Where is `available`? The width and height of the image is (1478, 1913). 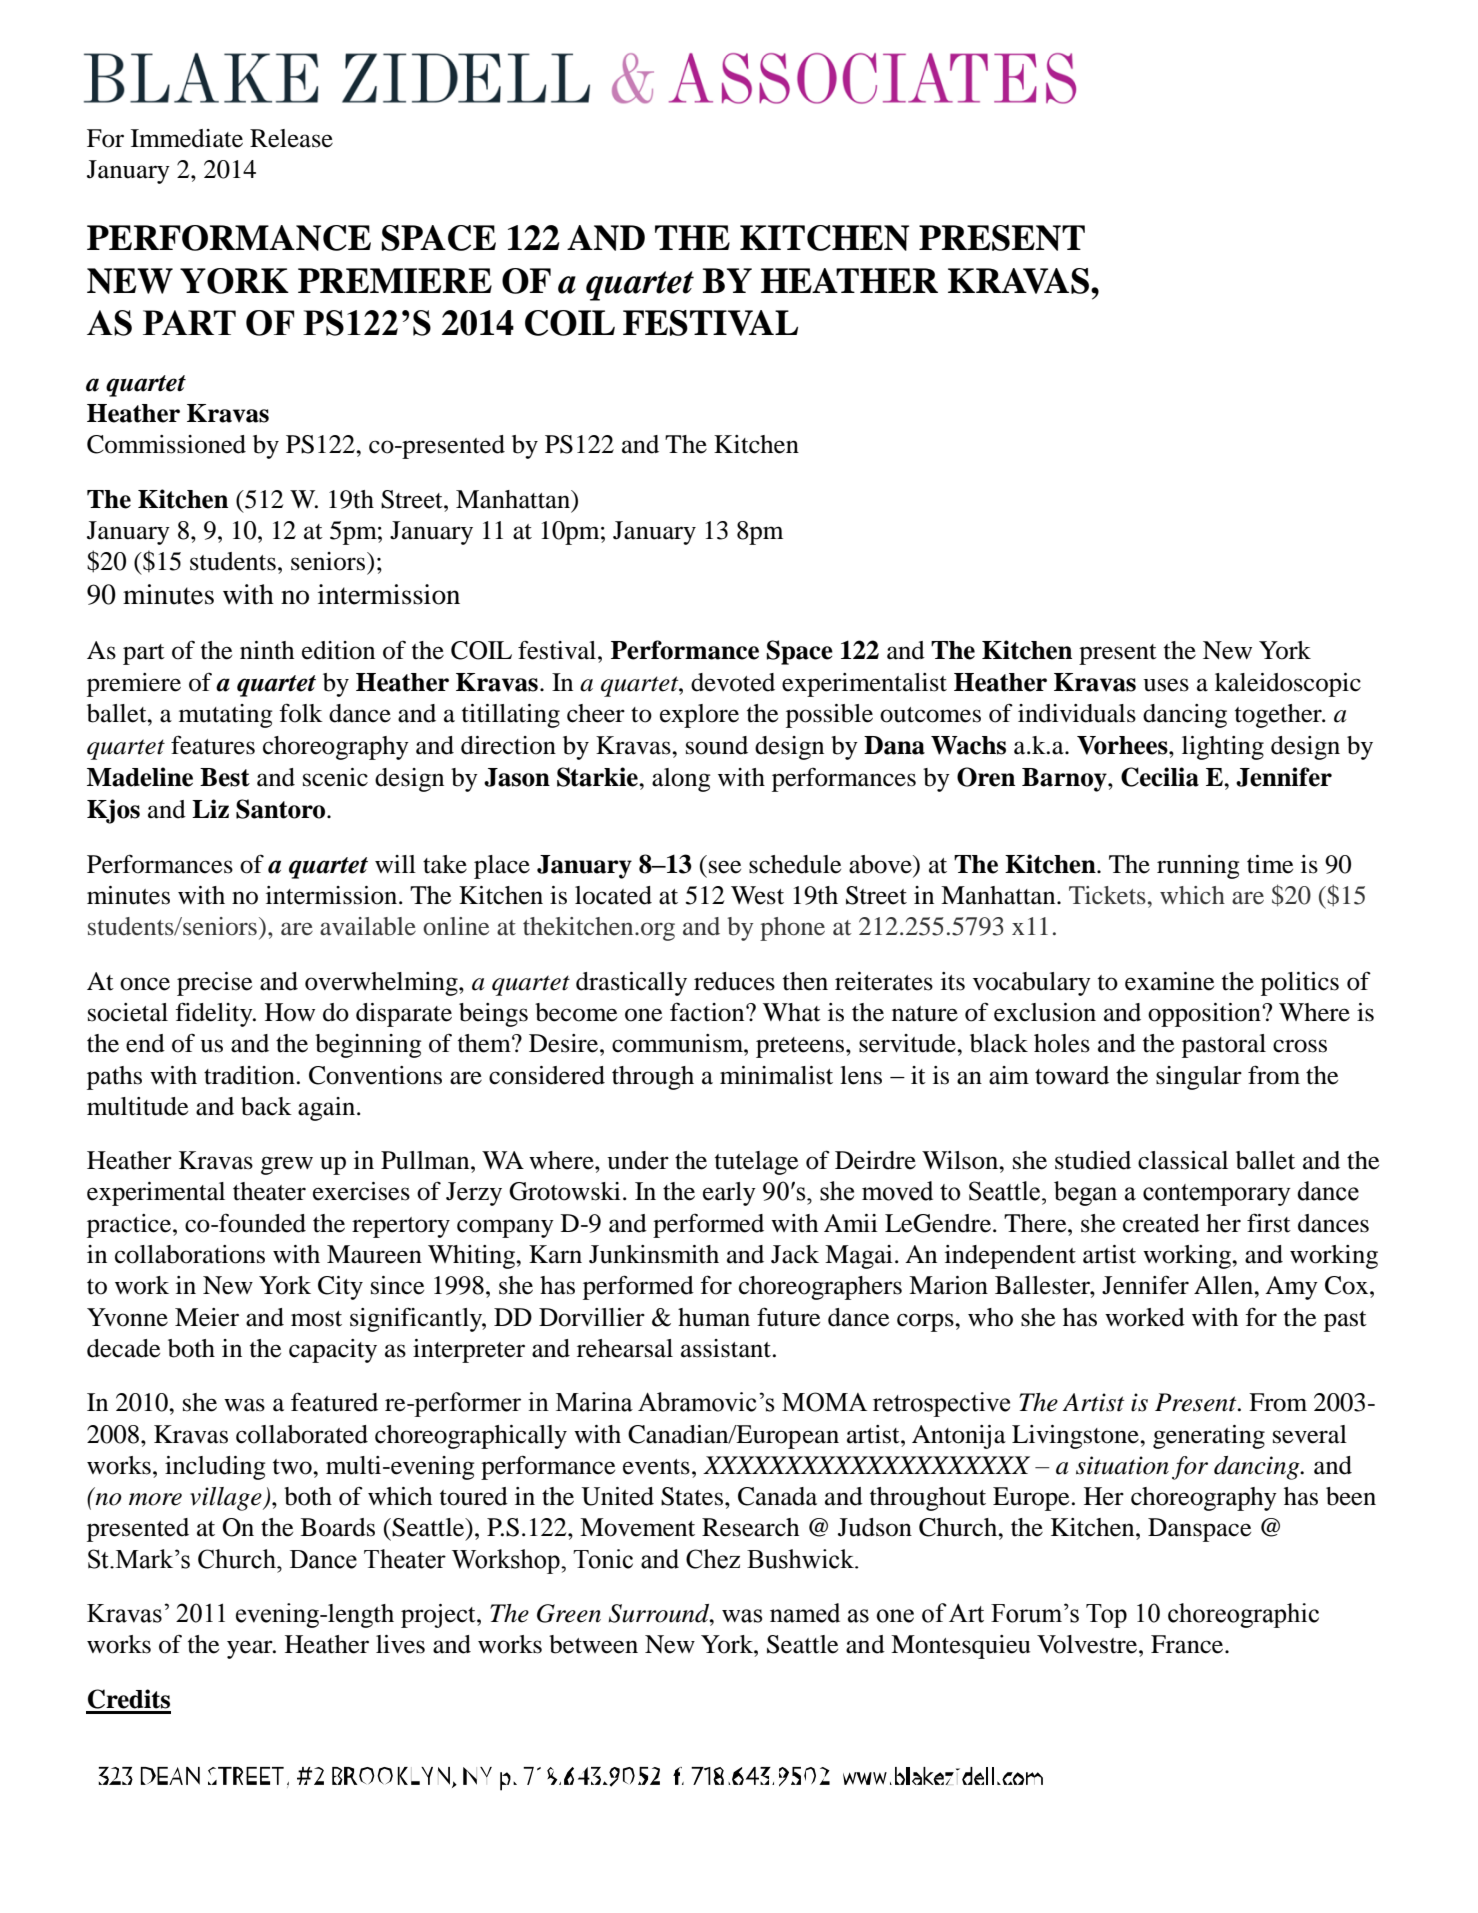 available is located at coordinates (368, 926).
